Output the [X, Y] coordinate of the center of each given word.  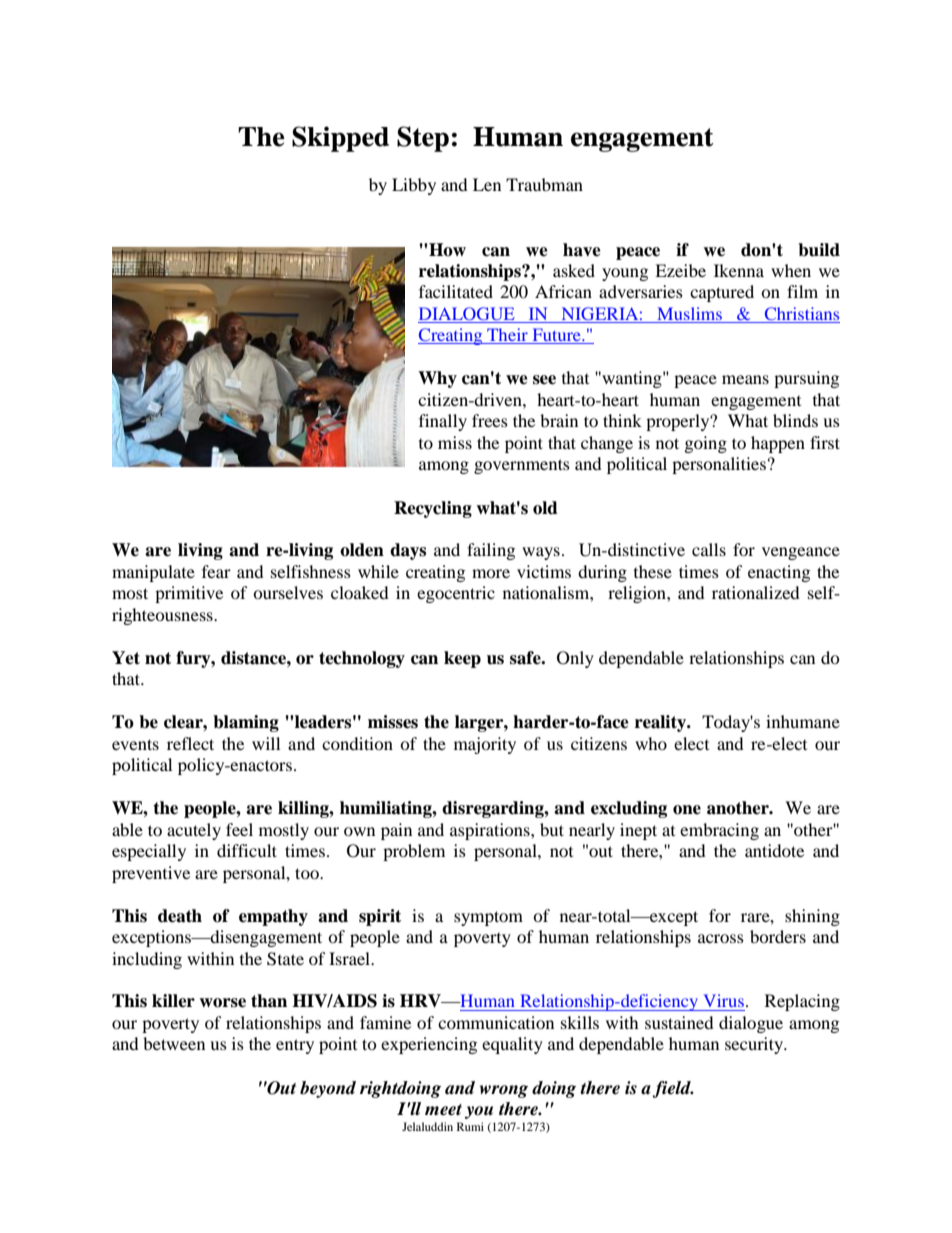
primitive [189, 594]
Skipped [340, 139]
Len [487, 184]
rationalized [756, 592]
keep [462, 659]
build [819, 250]
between [174, 1043]
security [755, 1045]
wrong [504, 1091]
